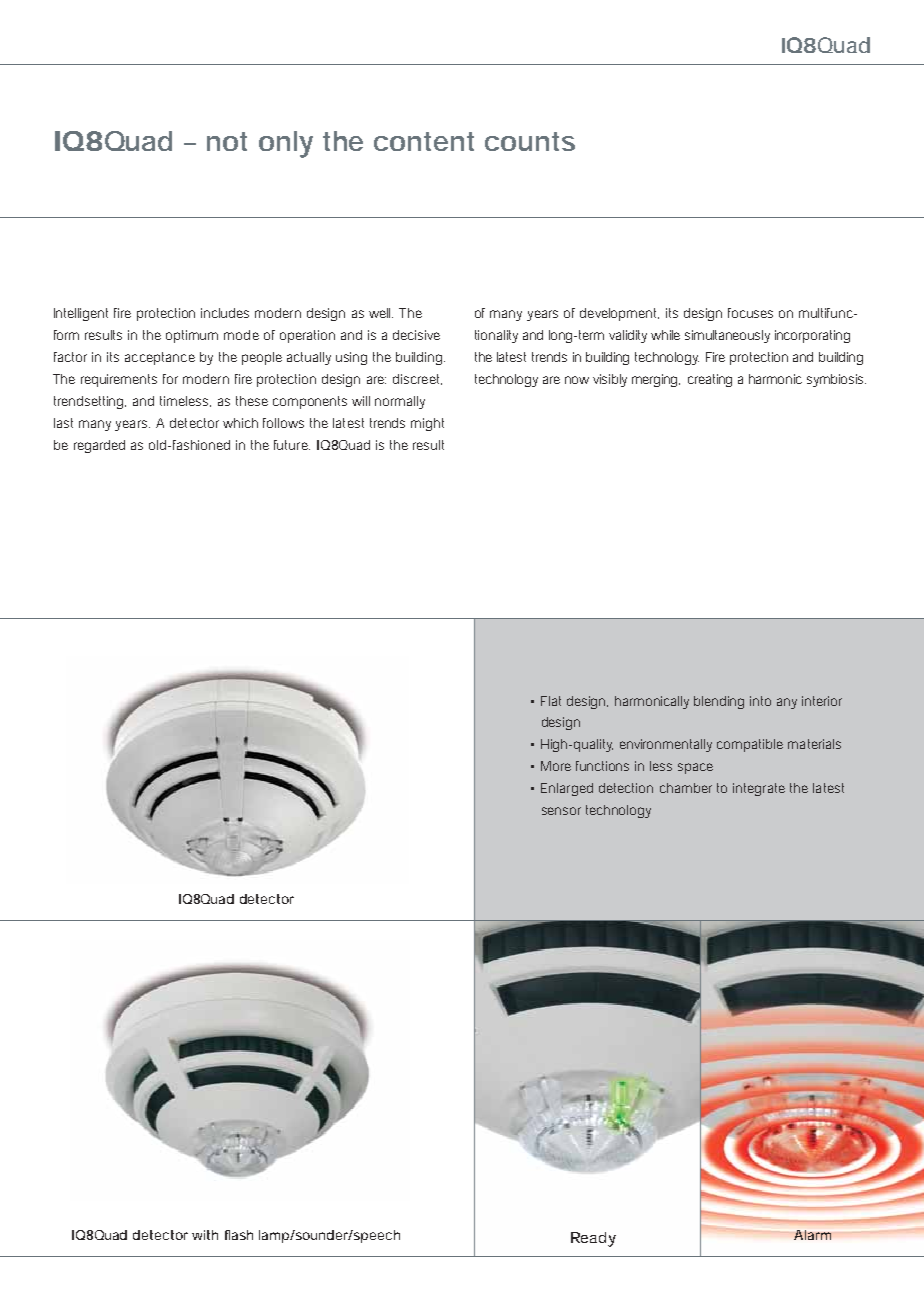  I want to click on integrate, so click(759, 789).
